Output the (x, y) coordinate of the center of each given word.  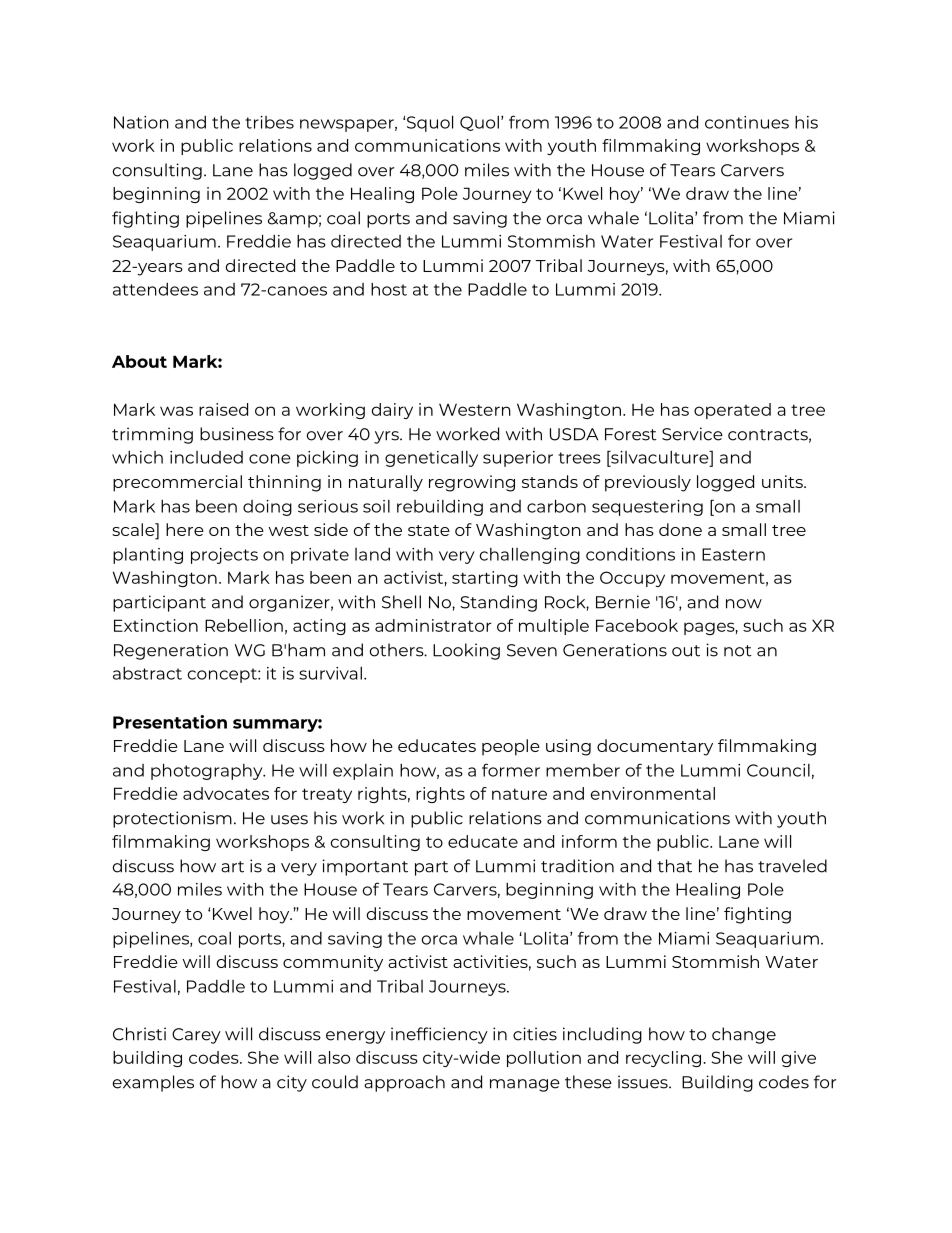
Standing (498, 603)
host (389, 289)
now (744, 604)
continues (747, 122)
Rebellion (244, 625)
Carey (196, 1036)
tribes (269, 122)
